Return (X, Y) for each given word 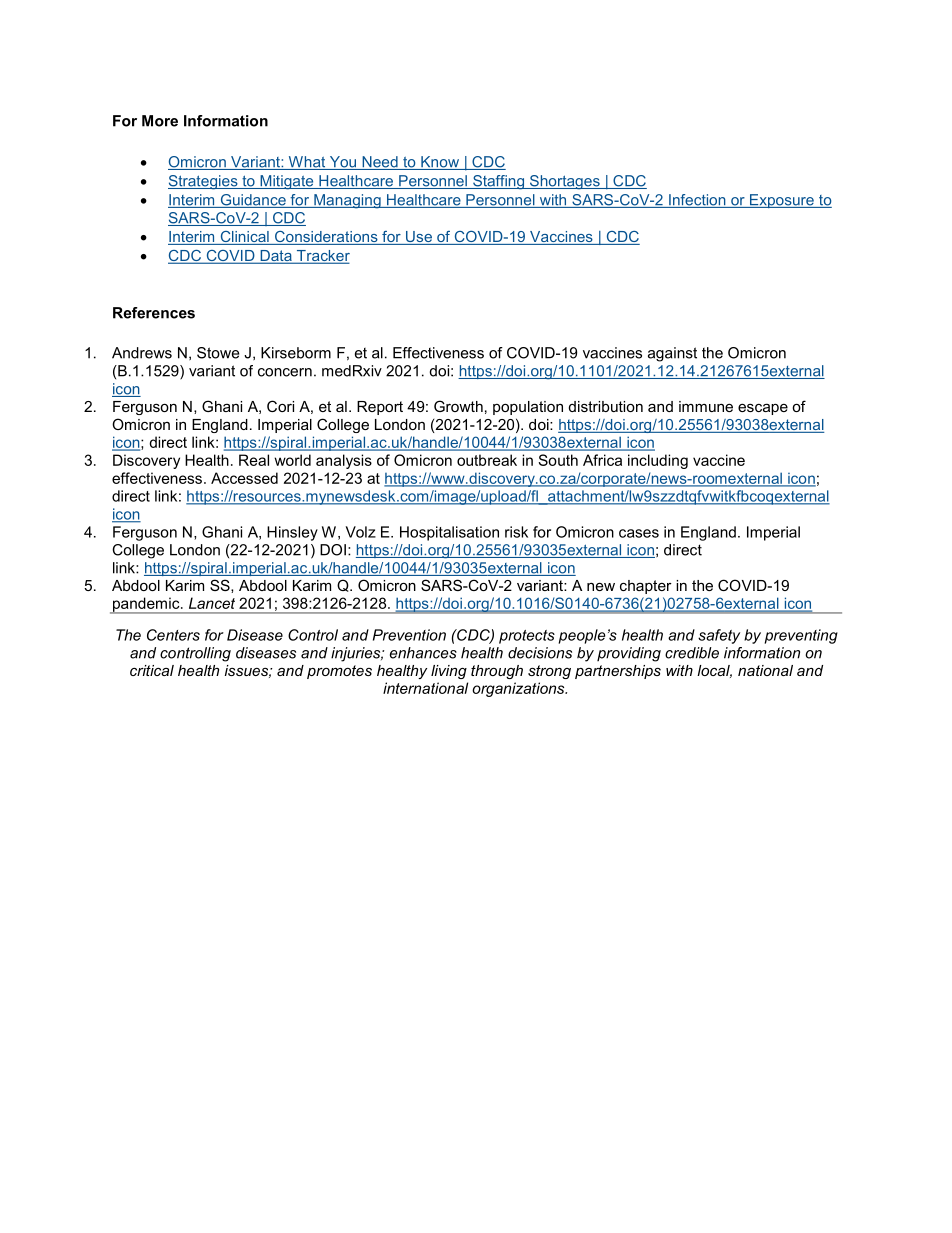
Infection (697, 201)
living (449, 672)
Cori (280, 406)
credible (692, 653)
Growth (458, 406)
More (160, 121)
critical (152, 670)
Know (440, 163)
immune (706, 406)
